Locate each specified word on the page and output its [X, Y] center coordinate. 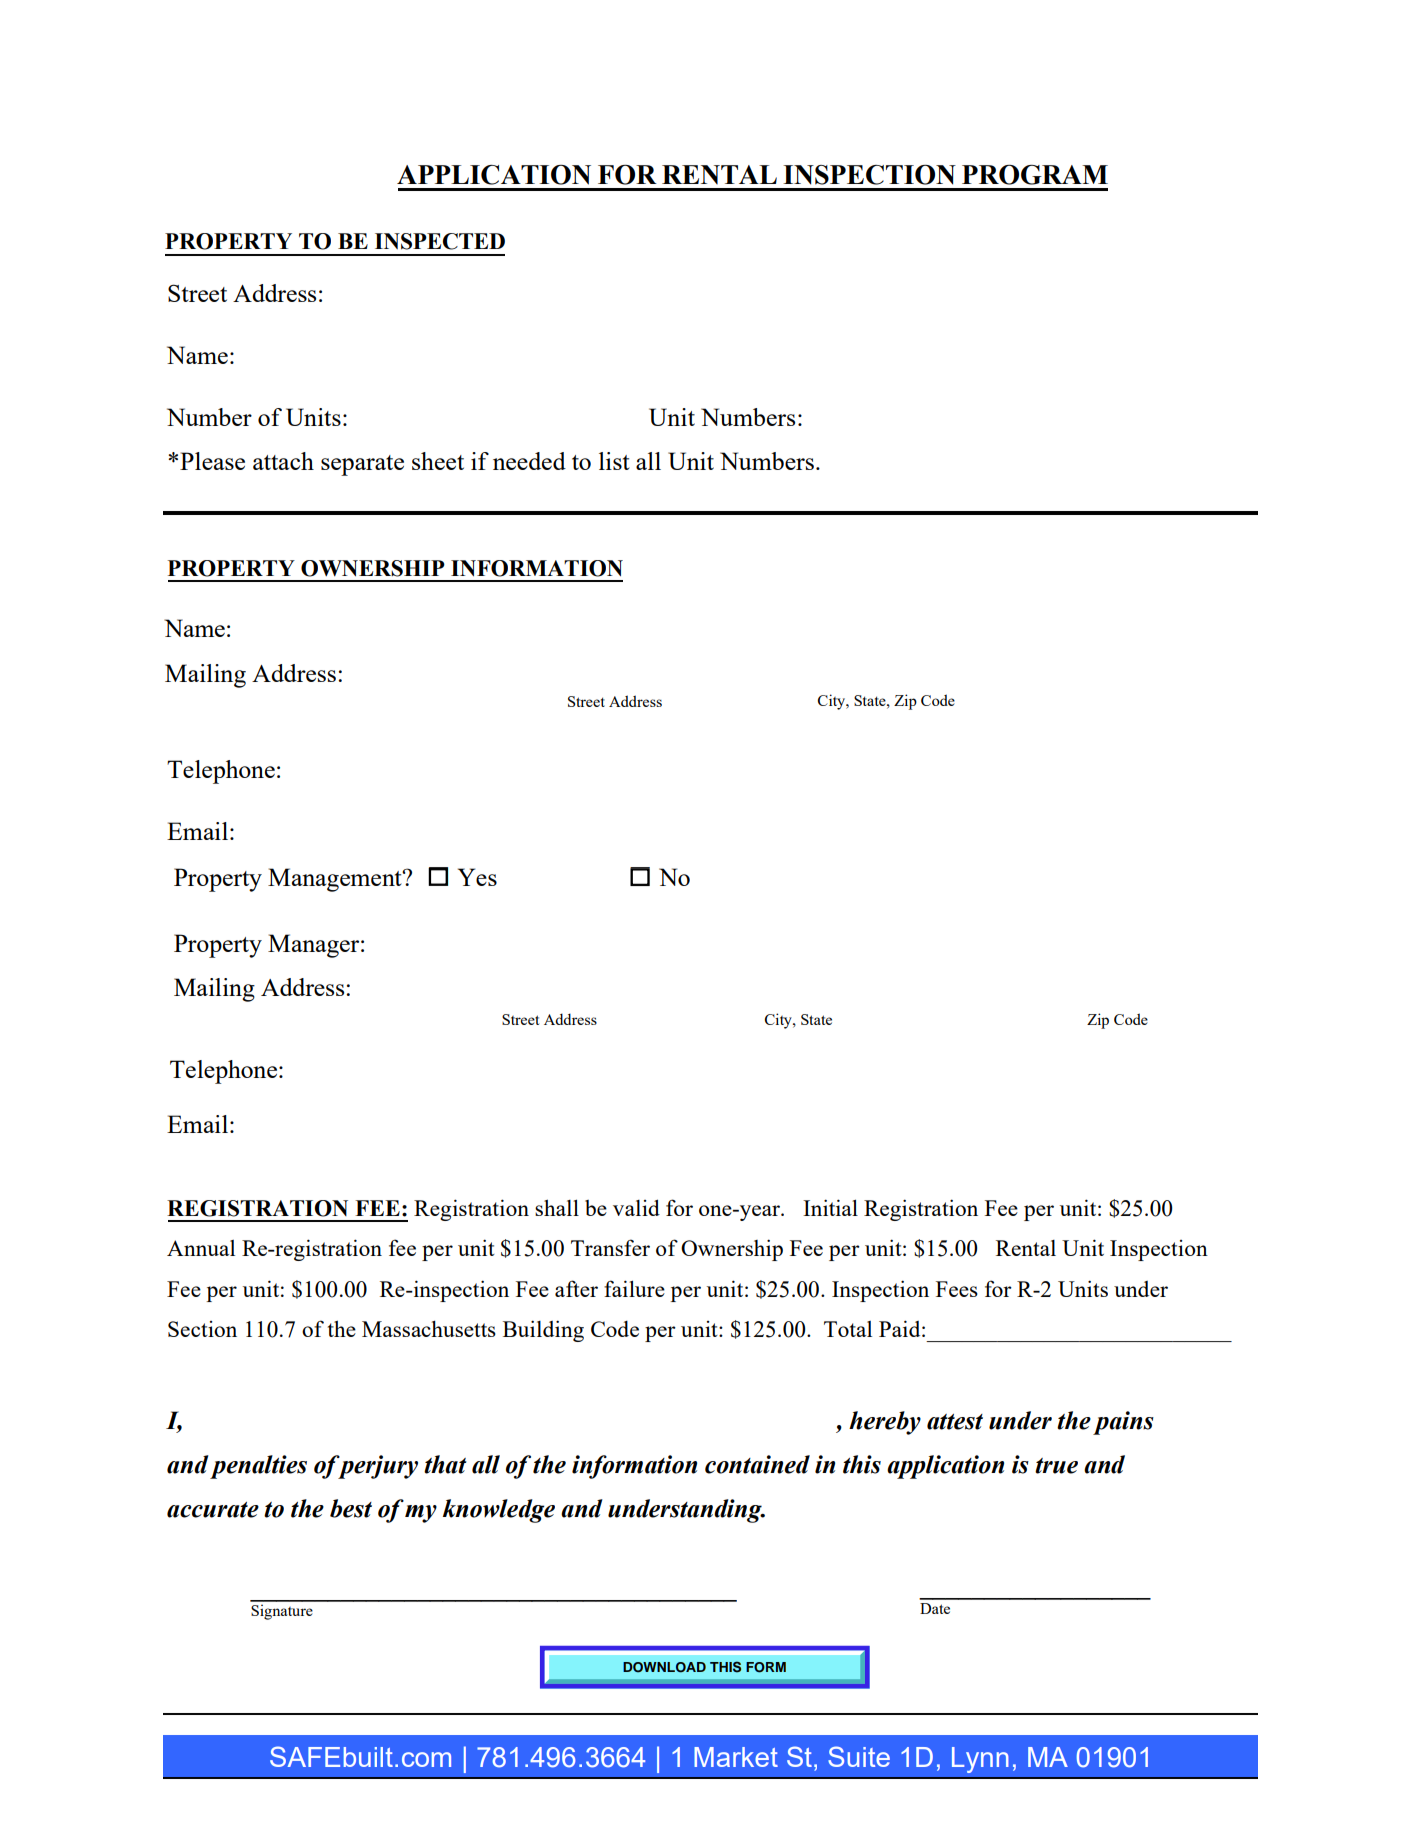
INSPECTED [440, 241]
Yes [477, 877]
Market [736, 1757]
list [614, 461]
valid [636, 1207]
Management [336, 880]
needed [529, 461]
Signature [282, 1612]
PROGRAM [1035, 174]
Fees [957, 1289]
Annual [201, 1248]
